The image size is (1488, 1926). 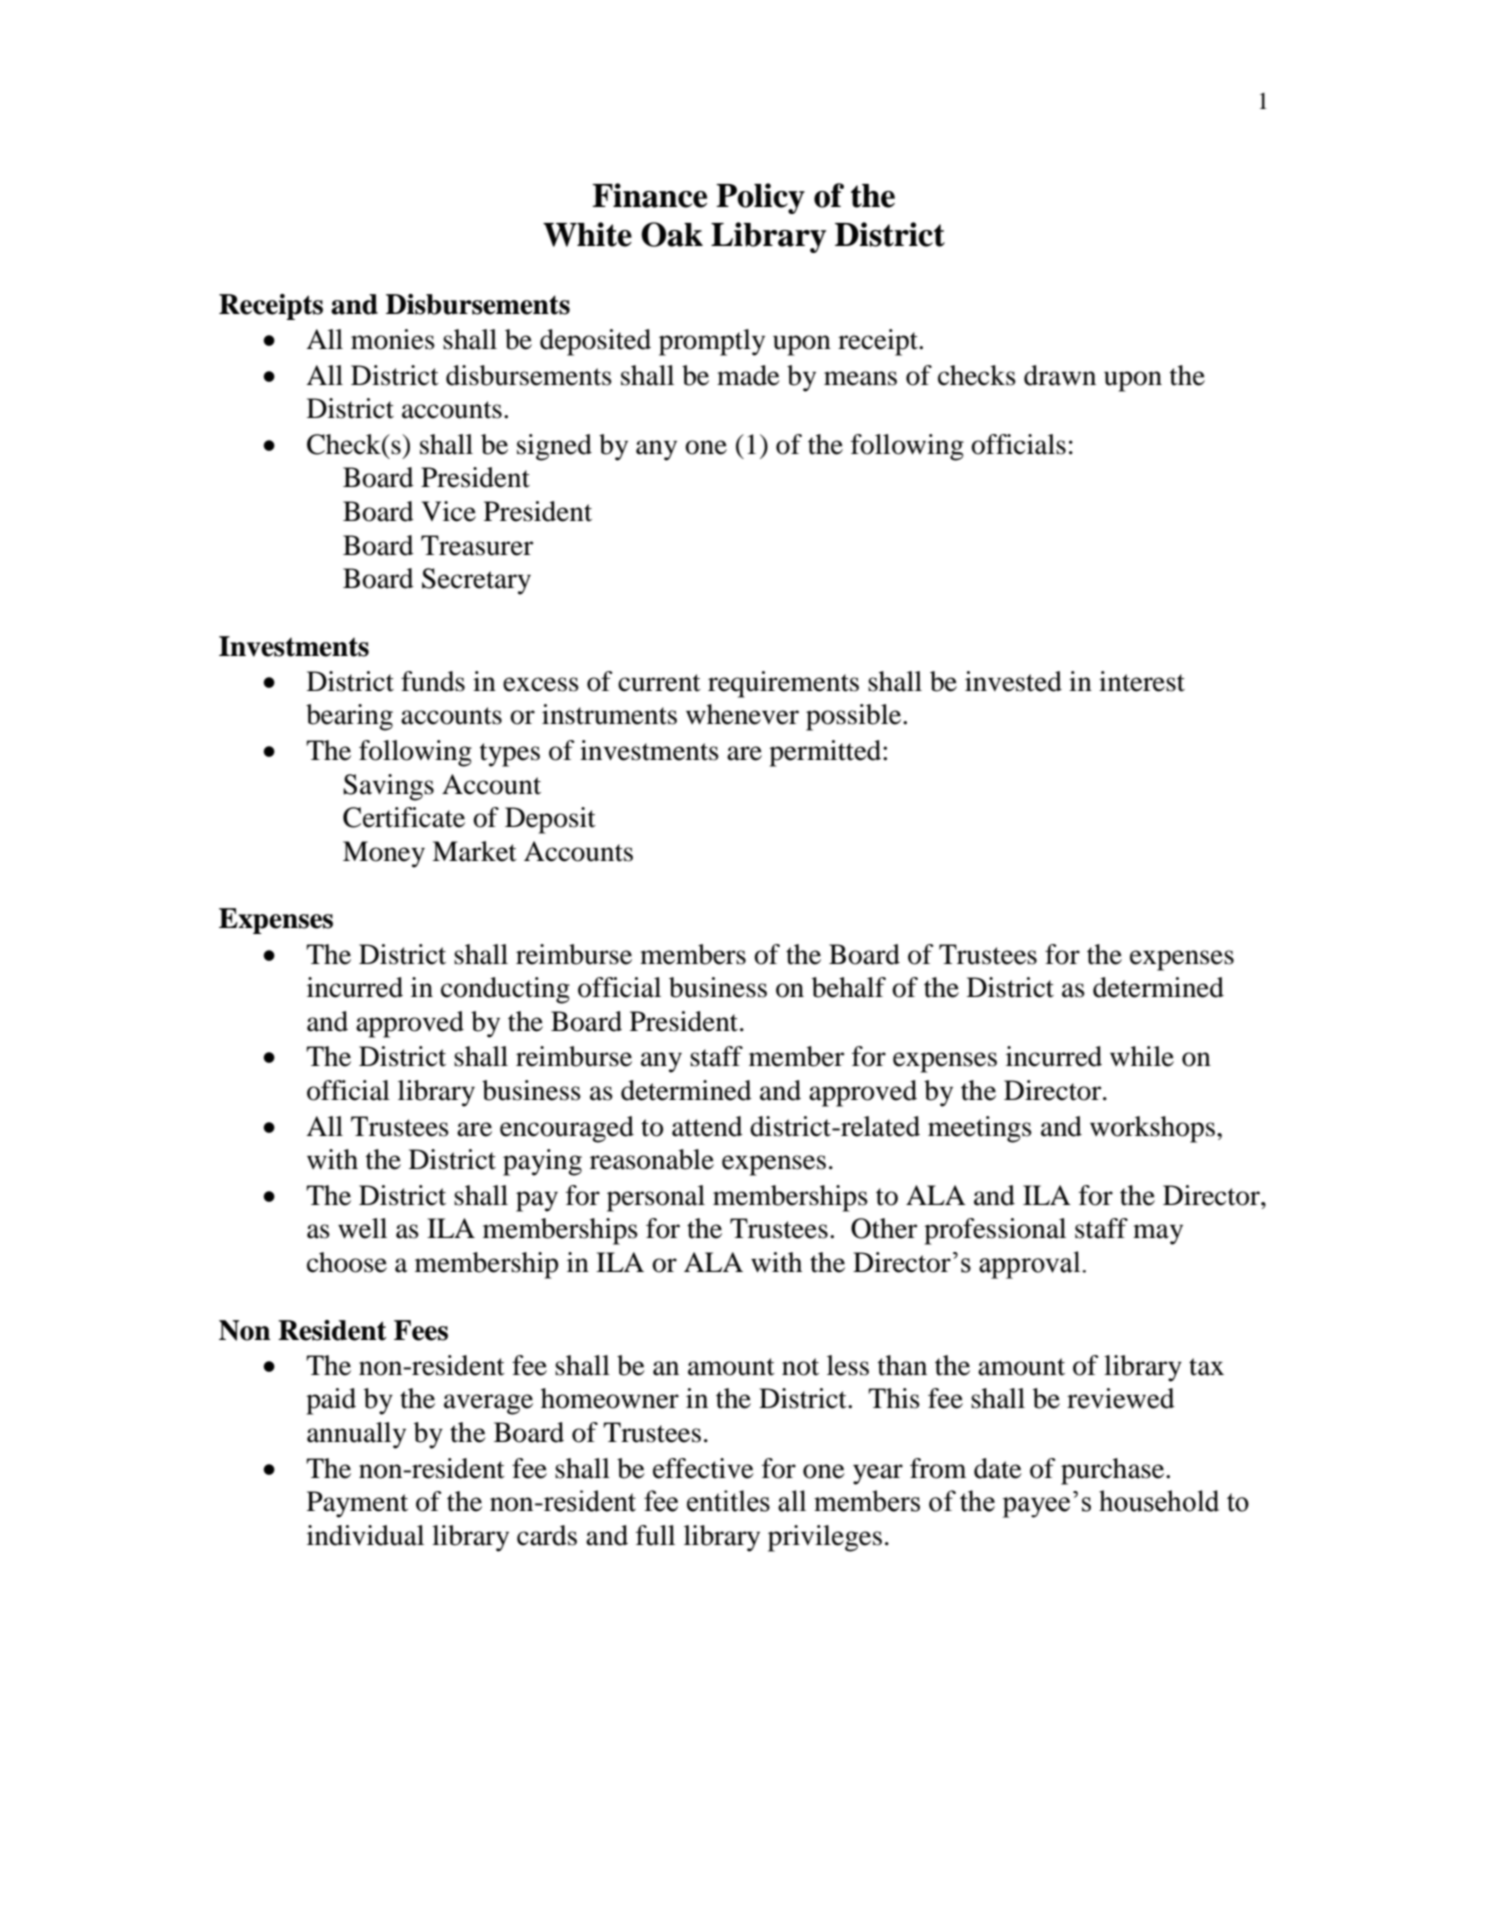 What do you see at coordinates (357, 1504) in the page?
I see `Payment` at bounding box center [357, 1504].
